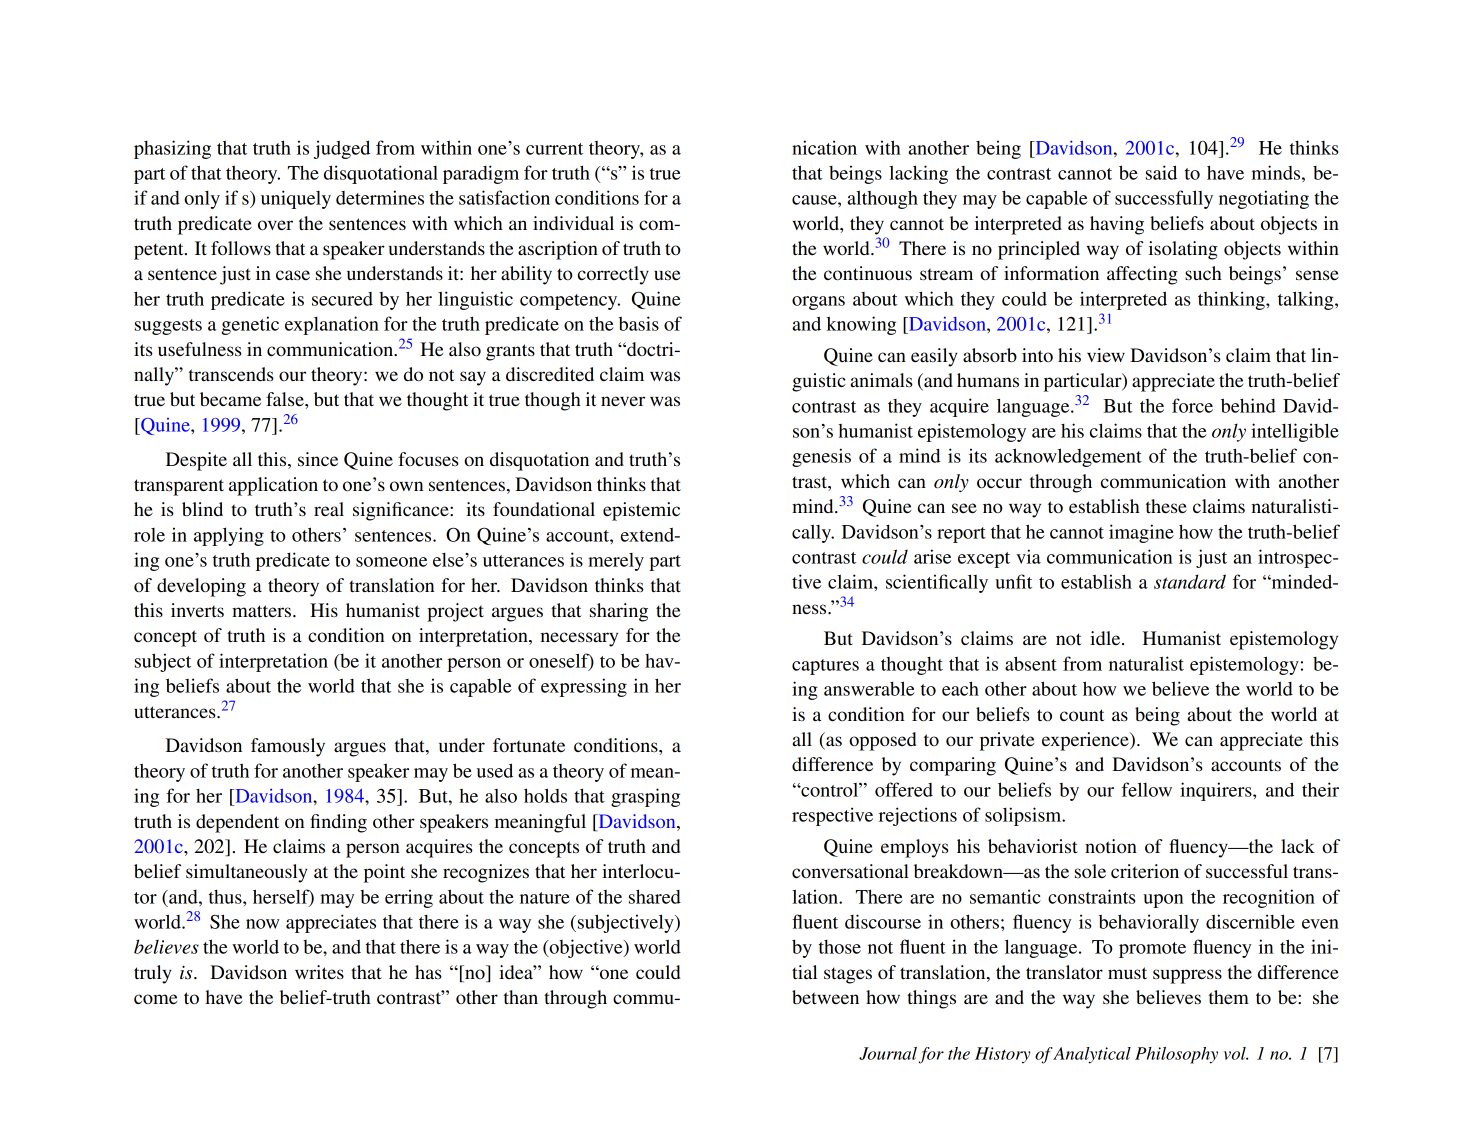 The height and width of the screenshot is (1138, 1473). What do you see at coordinates (554, 149) in the screenshot?
I see `current` at bounding box center [554, 149].
